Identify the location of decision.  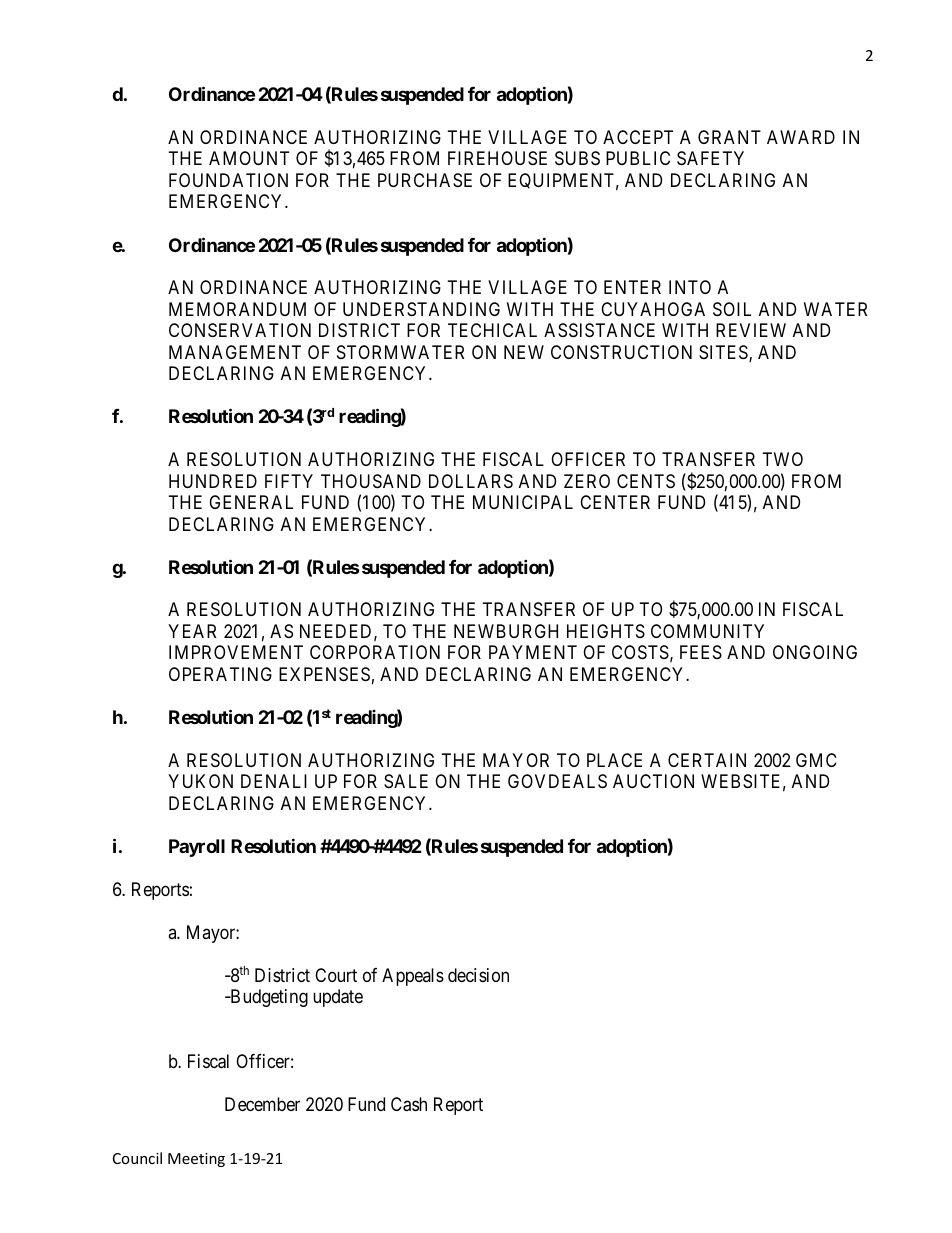
(478, 975).
